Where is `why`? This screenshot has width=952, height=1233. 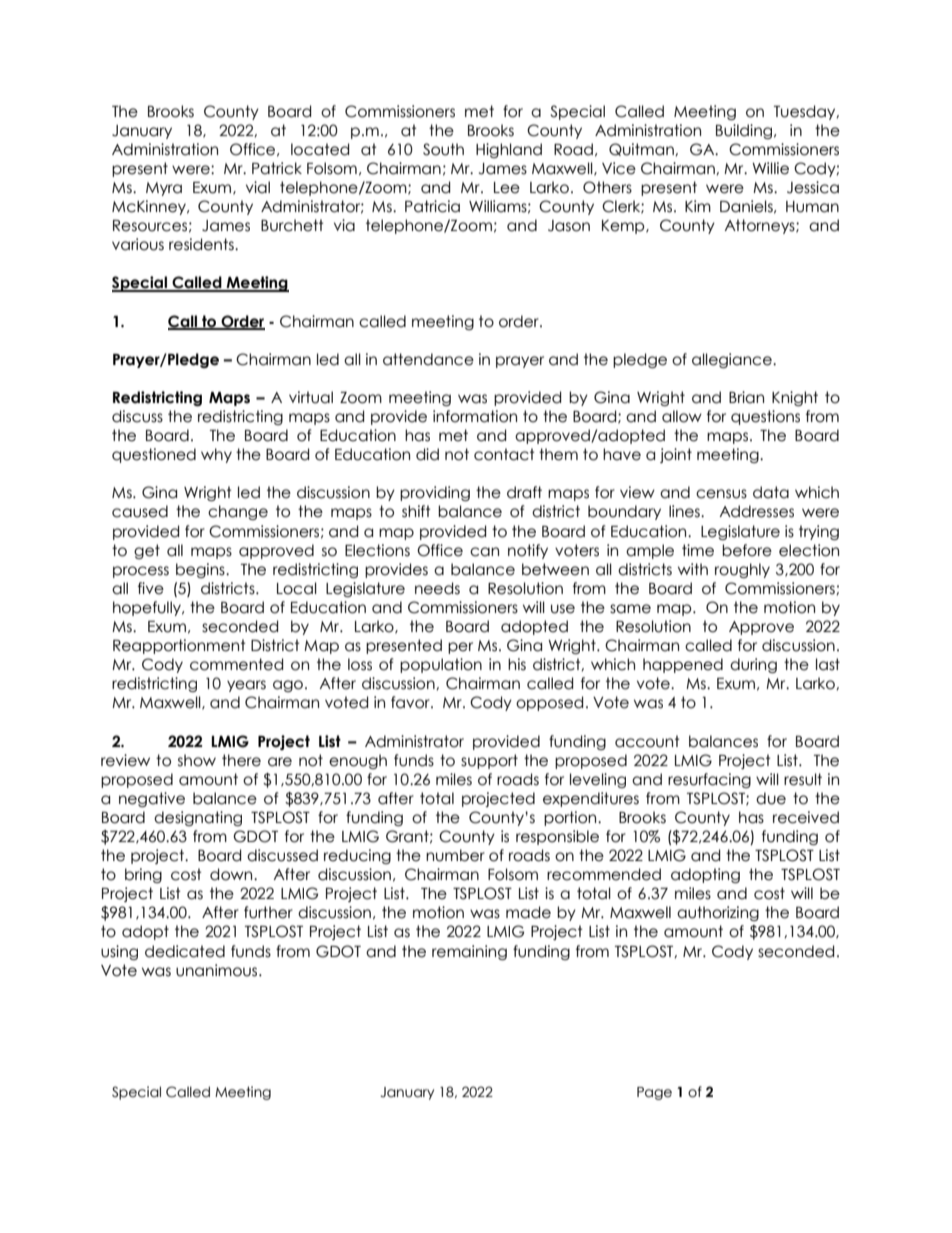
why is located at coordinates (216, 455).
